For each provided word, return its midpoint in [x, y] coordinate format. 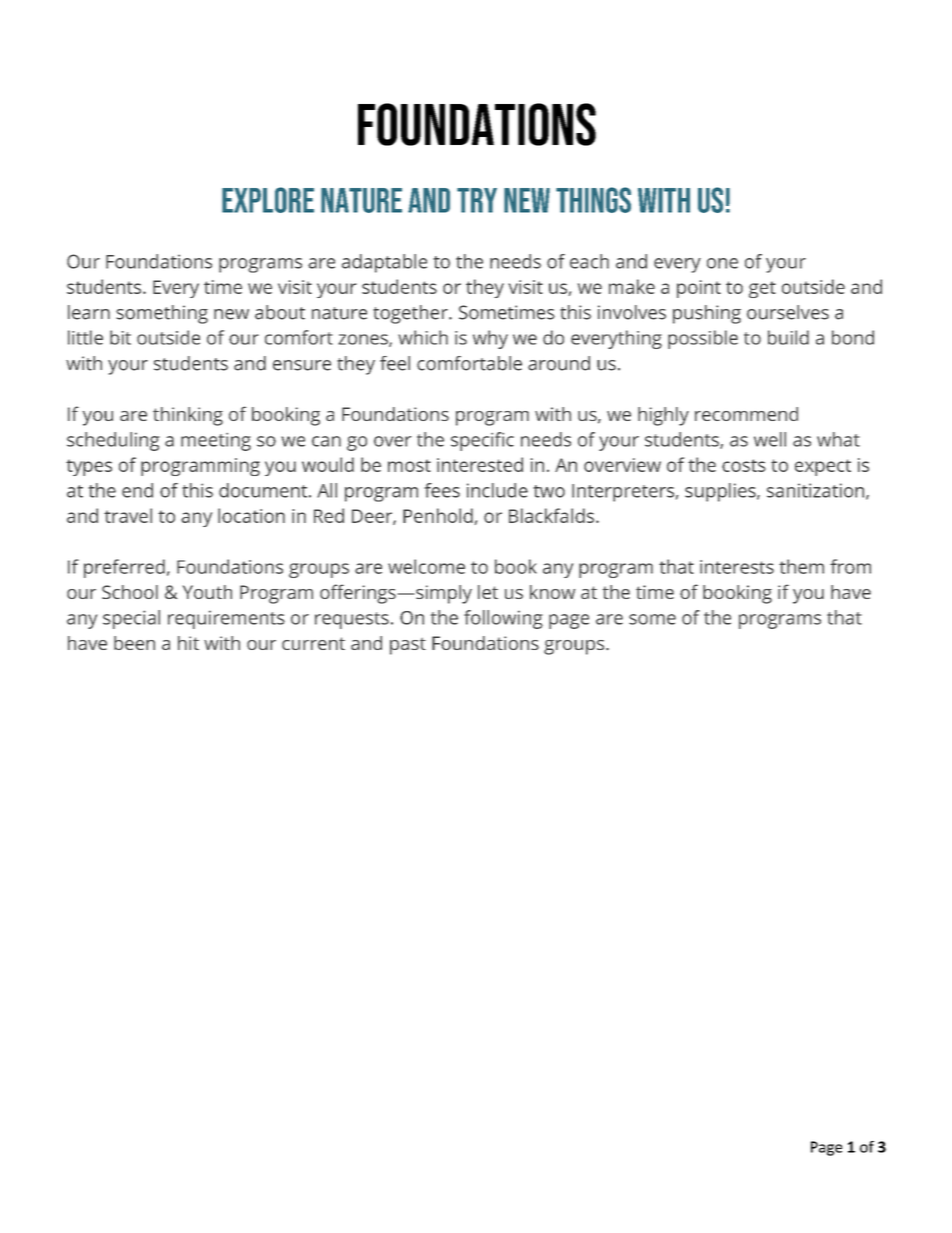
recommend [746, 414]
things [593, 200]
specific [482, 441]
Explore [268, 200]
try [477, 200]
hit [188, 643]
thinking [188, 416]
